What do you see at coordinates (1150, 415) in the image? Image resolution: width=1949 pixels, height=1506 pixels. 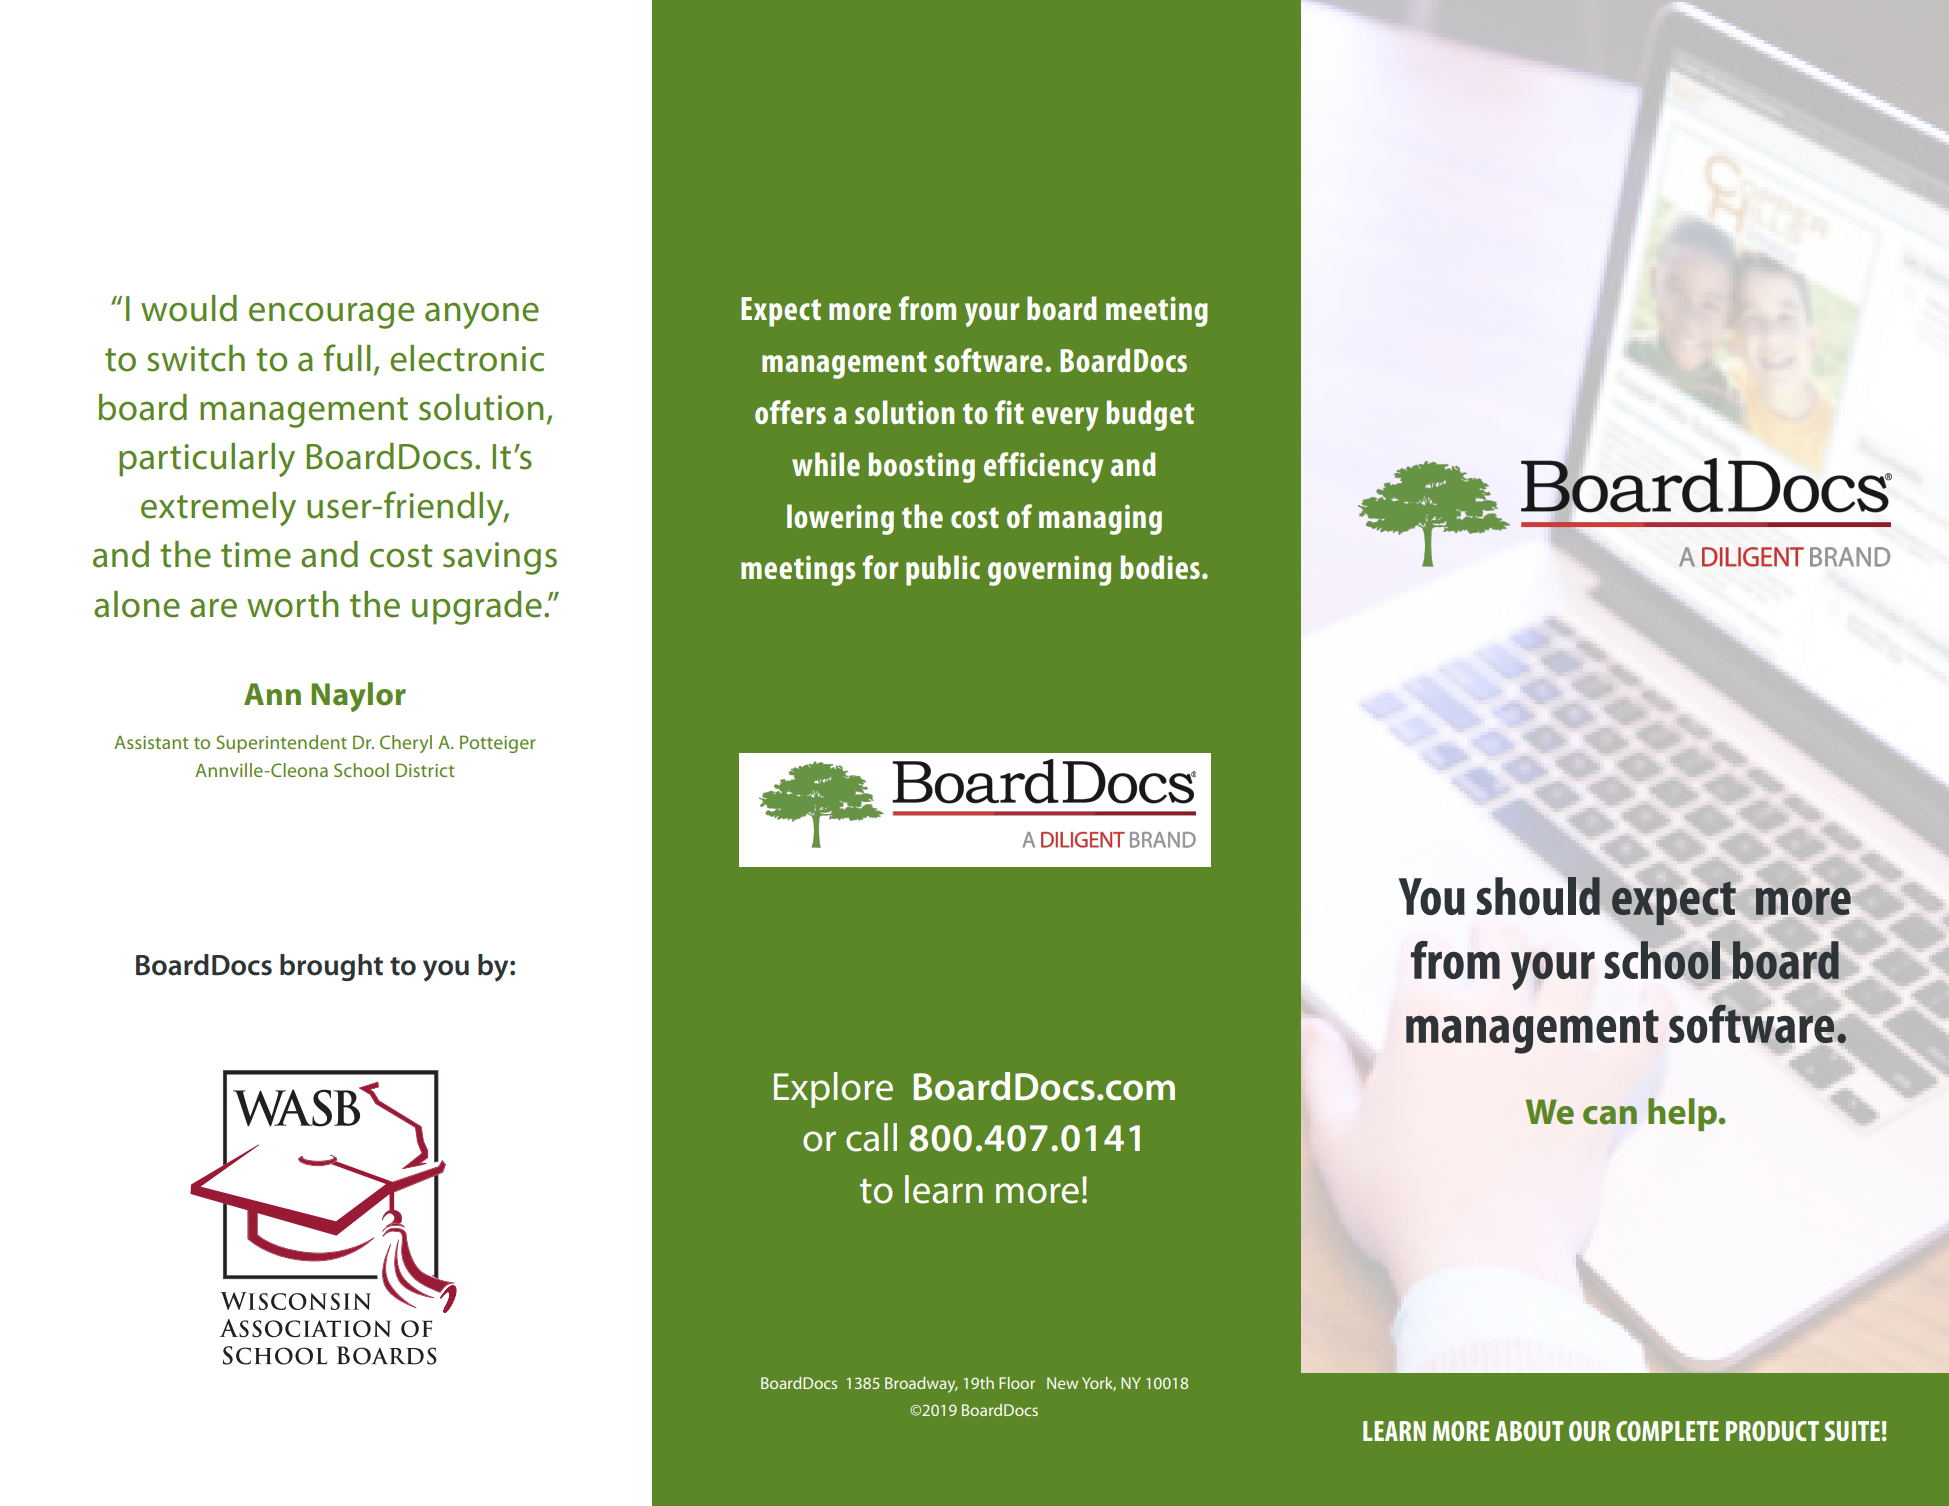 I see `budget` at bounding box center [1150, 415].
